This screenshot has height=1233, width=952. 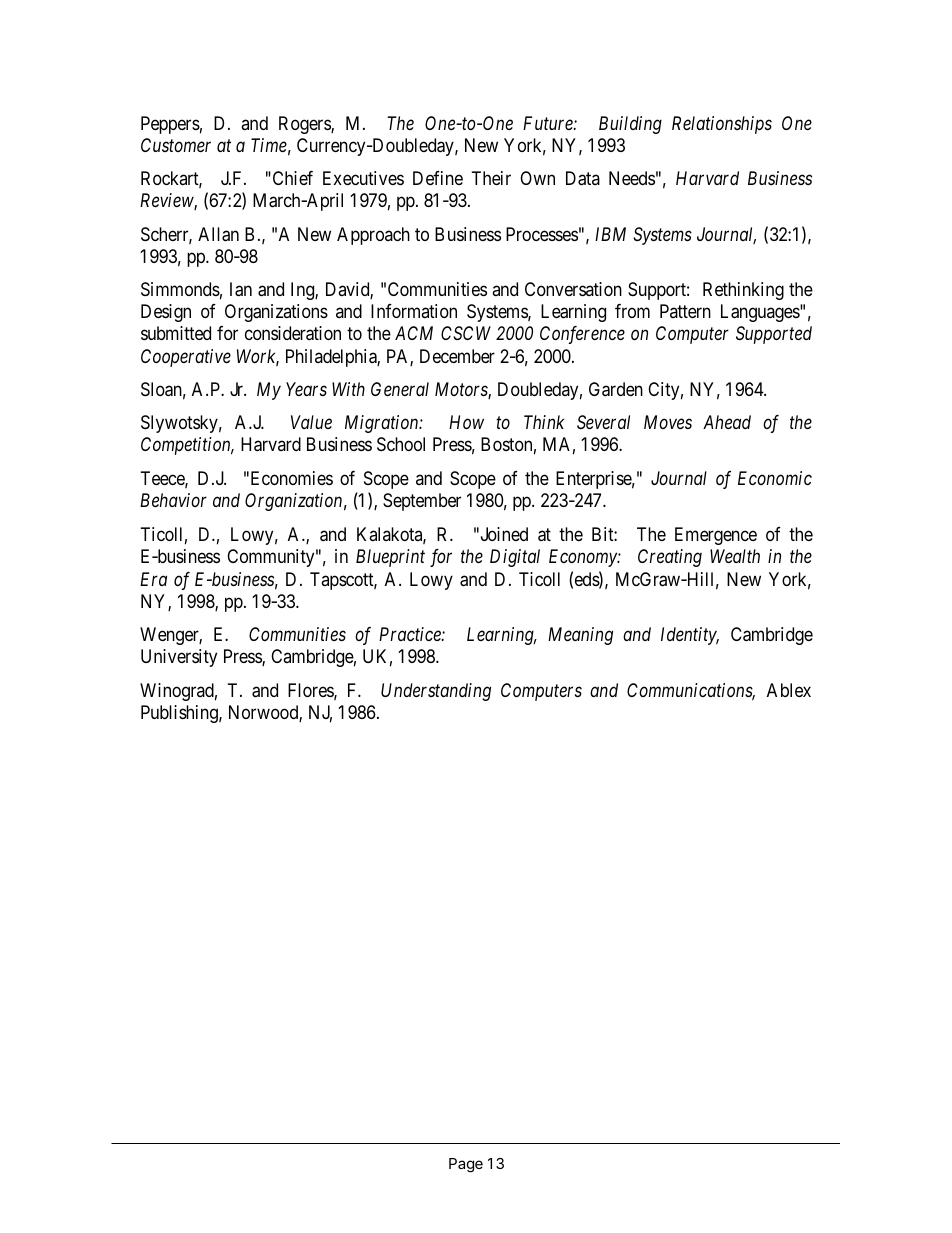 I want to click on Their, so click(x=491, y=178).
